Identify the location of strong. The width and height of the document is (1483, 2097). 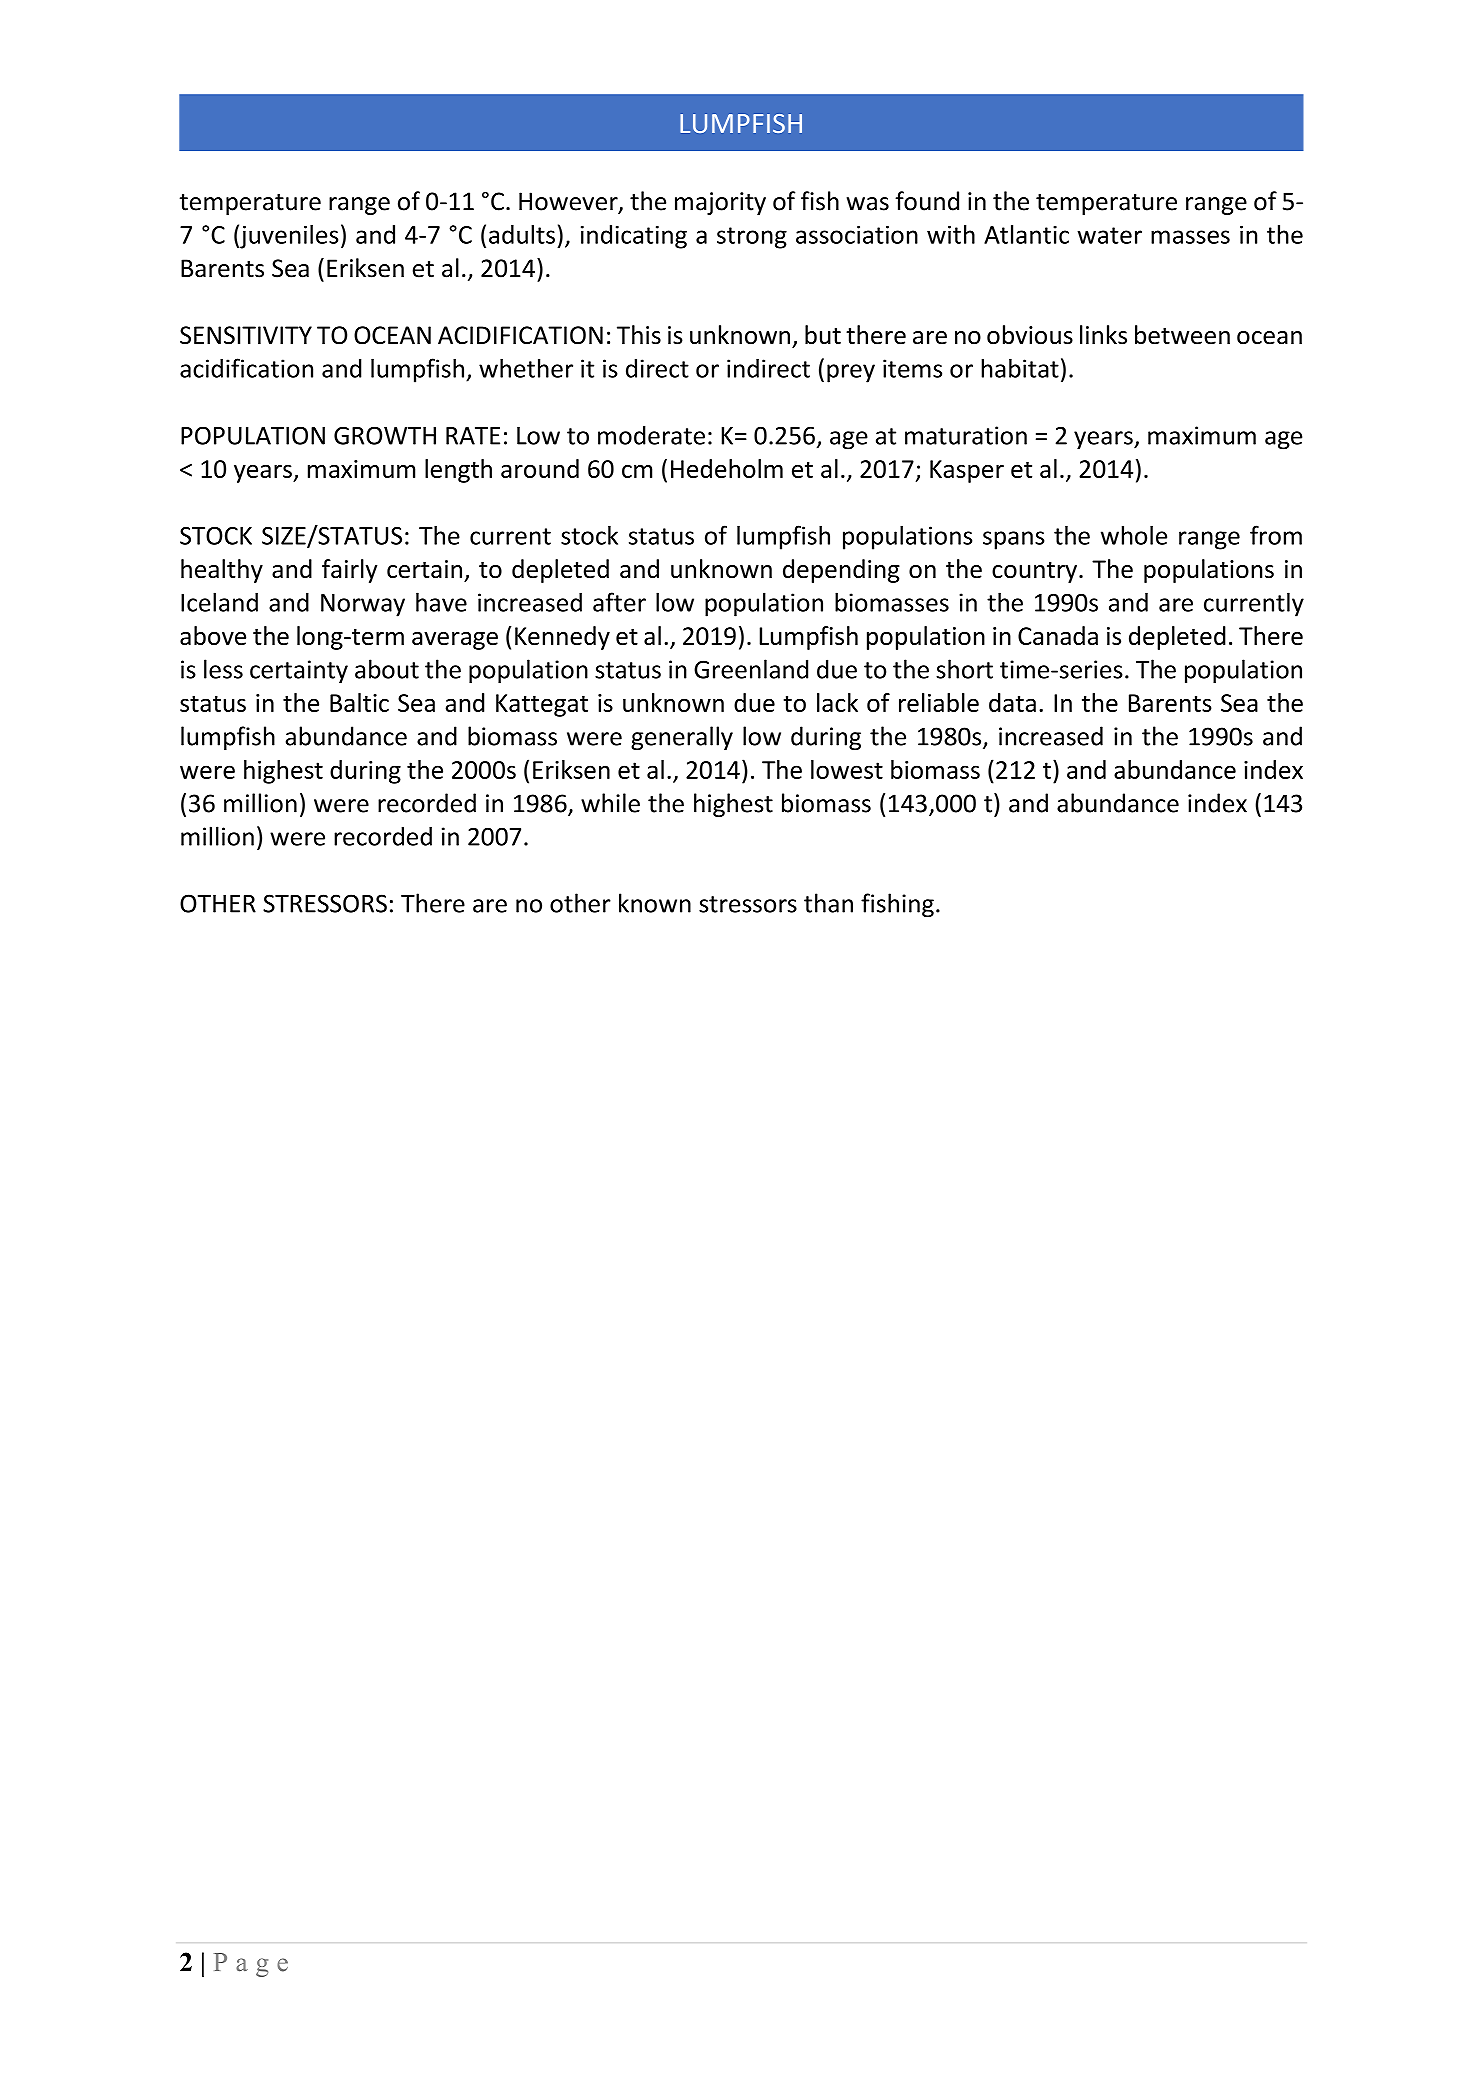
(752, 238).
